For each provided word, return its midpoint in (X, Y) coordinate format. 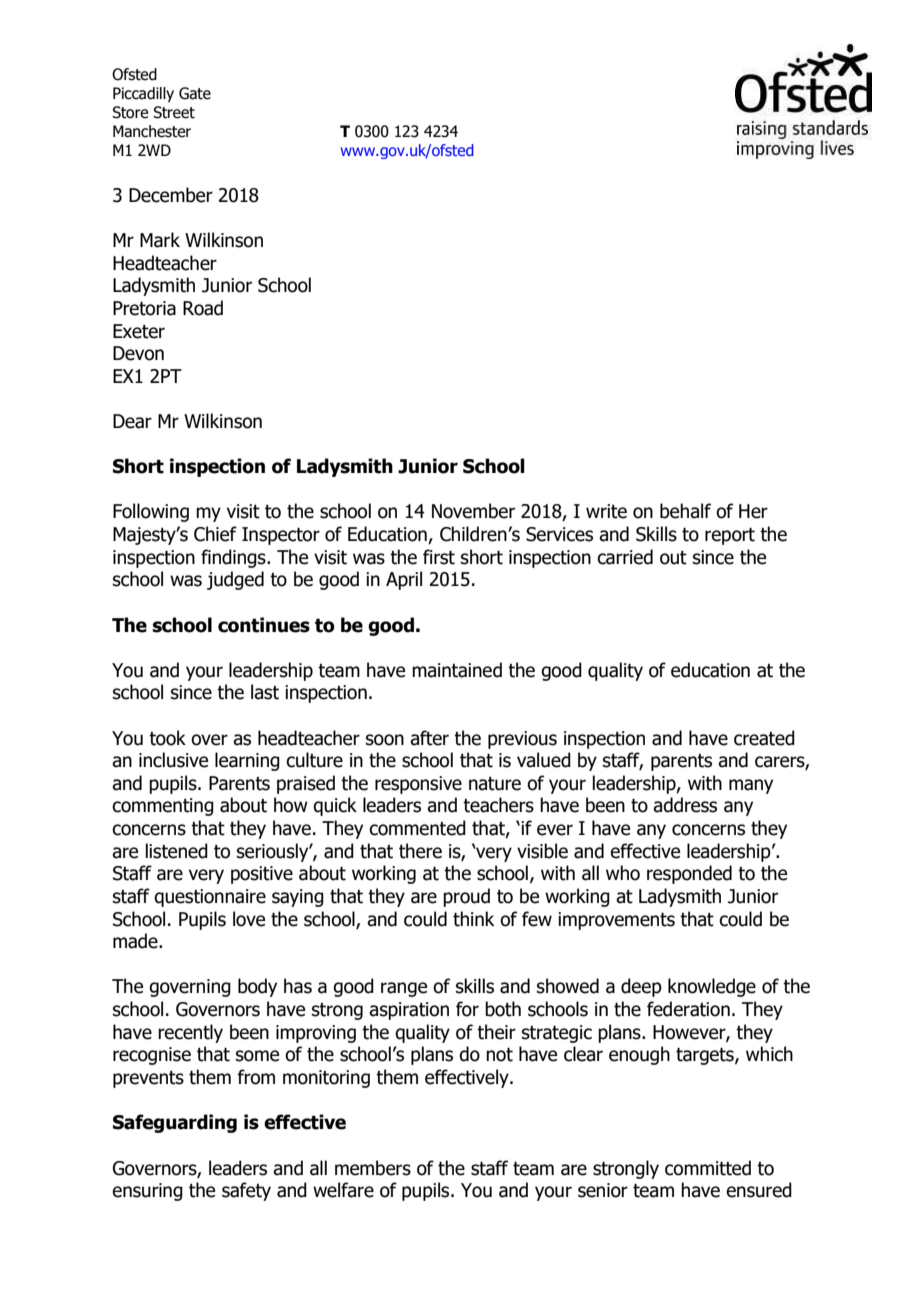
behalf (685, 511)
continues (264, 625)
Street (174, 112)
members (373, 1168)
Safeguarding (175, 1123)
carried (625, 557)
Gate (195, 93)
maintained (457, 670)
